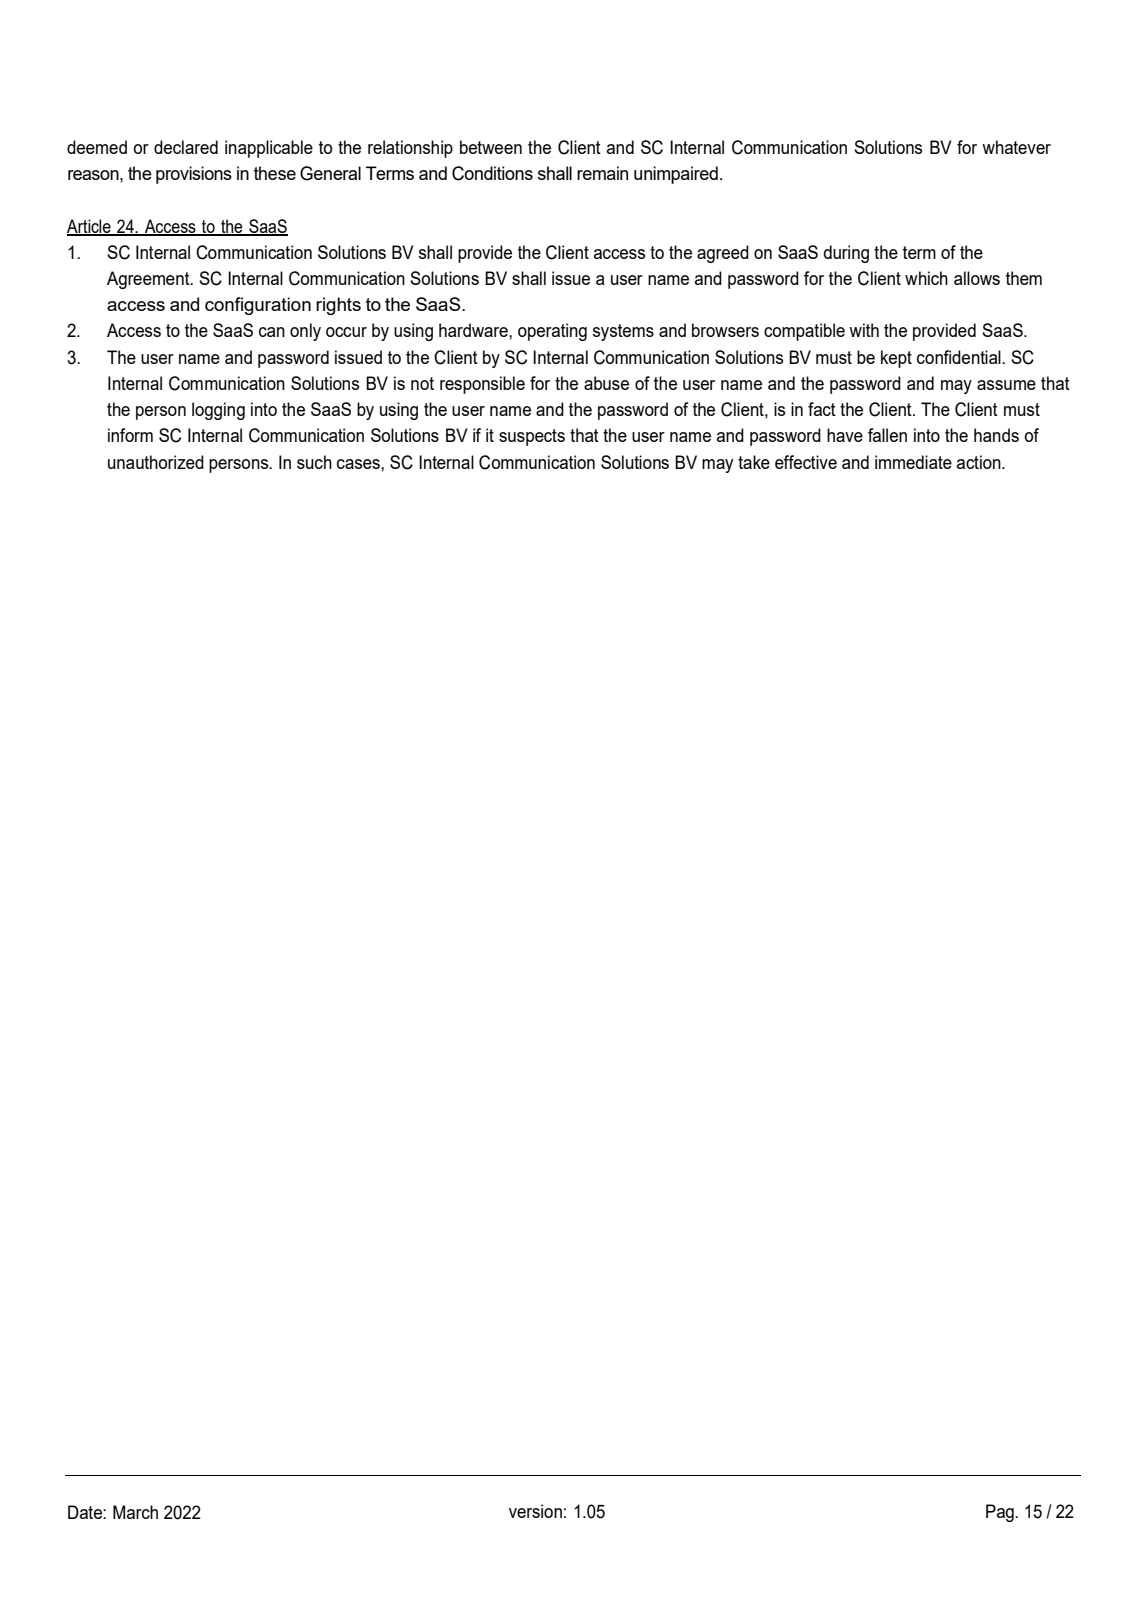 Image resolution: width=1144 pixels, height=1618 pixels. I want to click on immediate, so click(913, 462).
